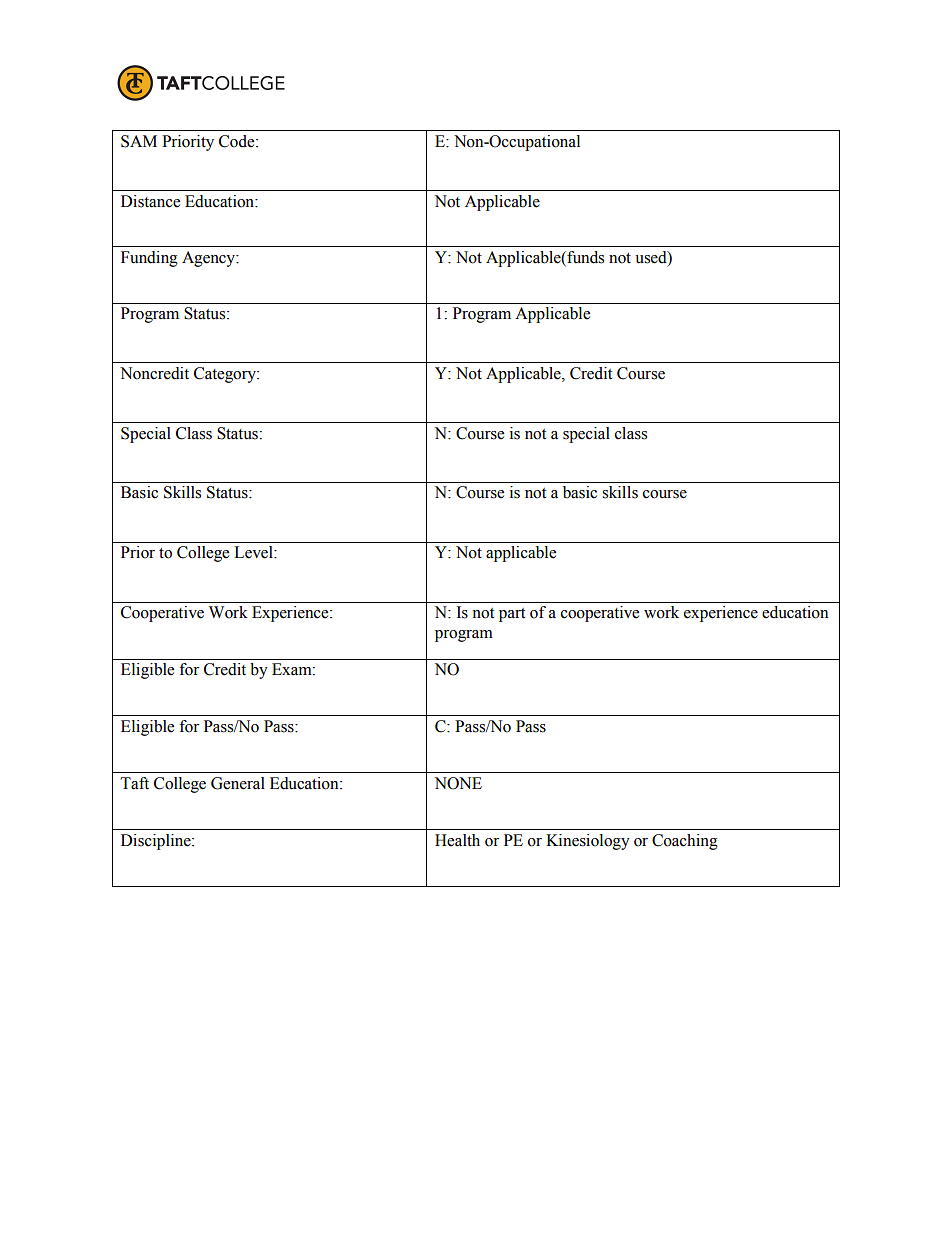 The width and height of the screenshot is (952, 1233). Describe the element at coordinates (226, 375) in the screenshot. I see `Category` at that location.
